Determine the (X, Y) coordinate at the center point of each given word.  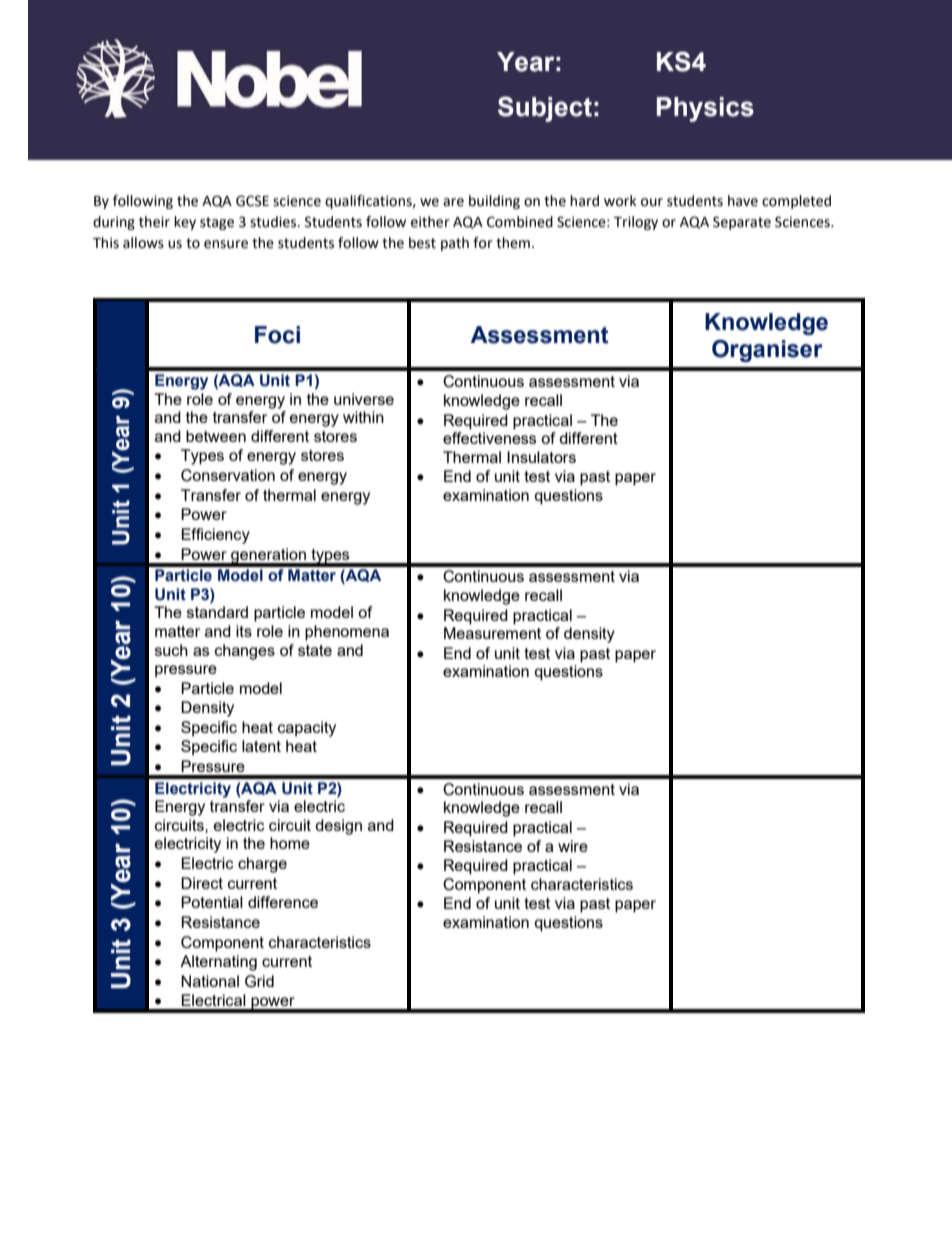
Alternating (218, 963)
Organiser (767, 350)
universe (364, 399)
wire (573, 846)
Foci (277, 335)
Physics (705, 109)
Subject (545, 109)
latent (261, 746)
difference (283, 902)
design (338, 827)
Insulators (541, 457)
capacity (307, 729)
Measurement (492, 633)
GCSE (252, 201)
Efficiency (215, 536)
